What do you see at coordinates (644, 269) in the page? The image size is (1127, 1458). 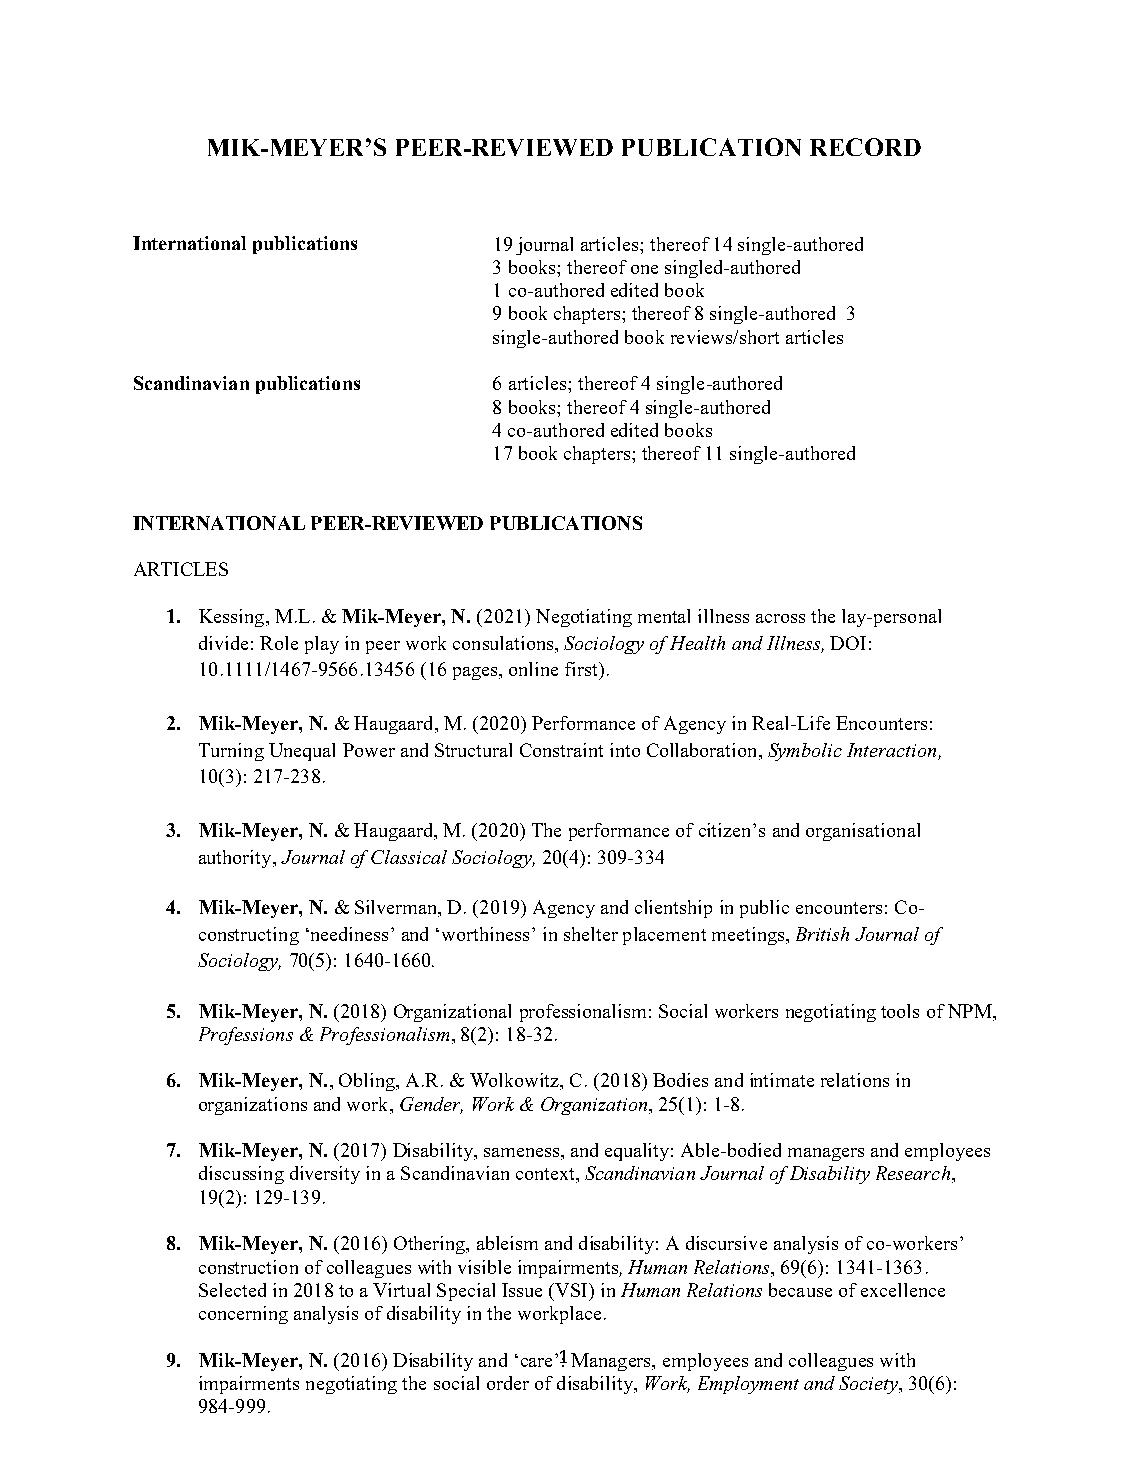 I see `one` at bounding box center [644, 269].
